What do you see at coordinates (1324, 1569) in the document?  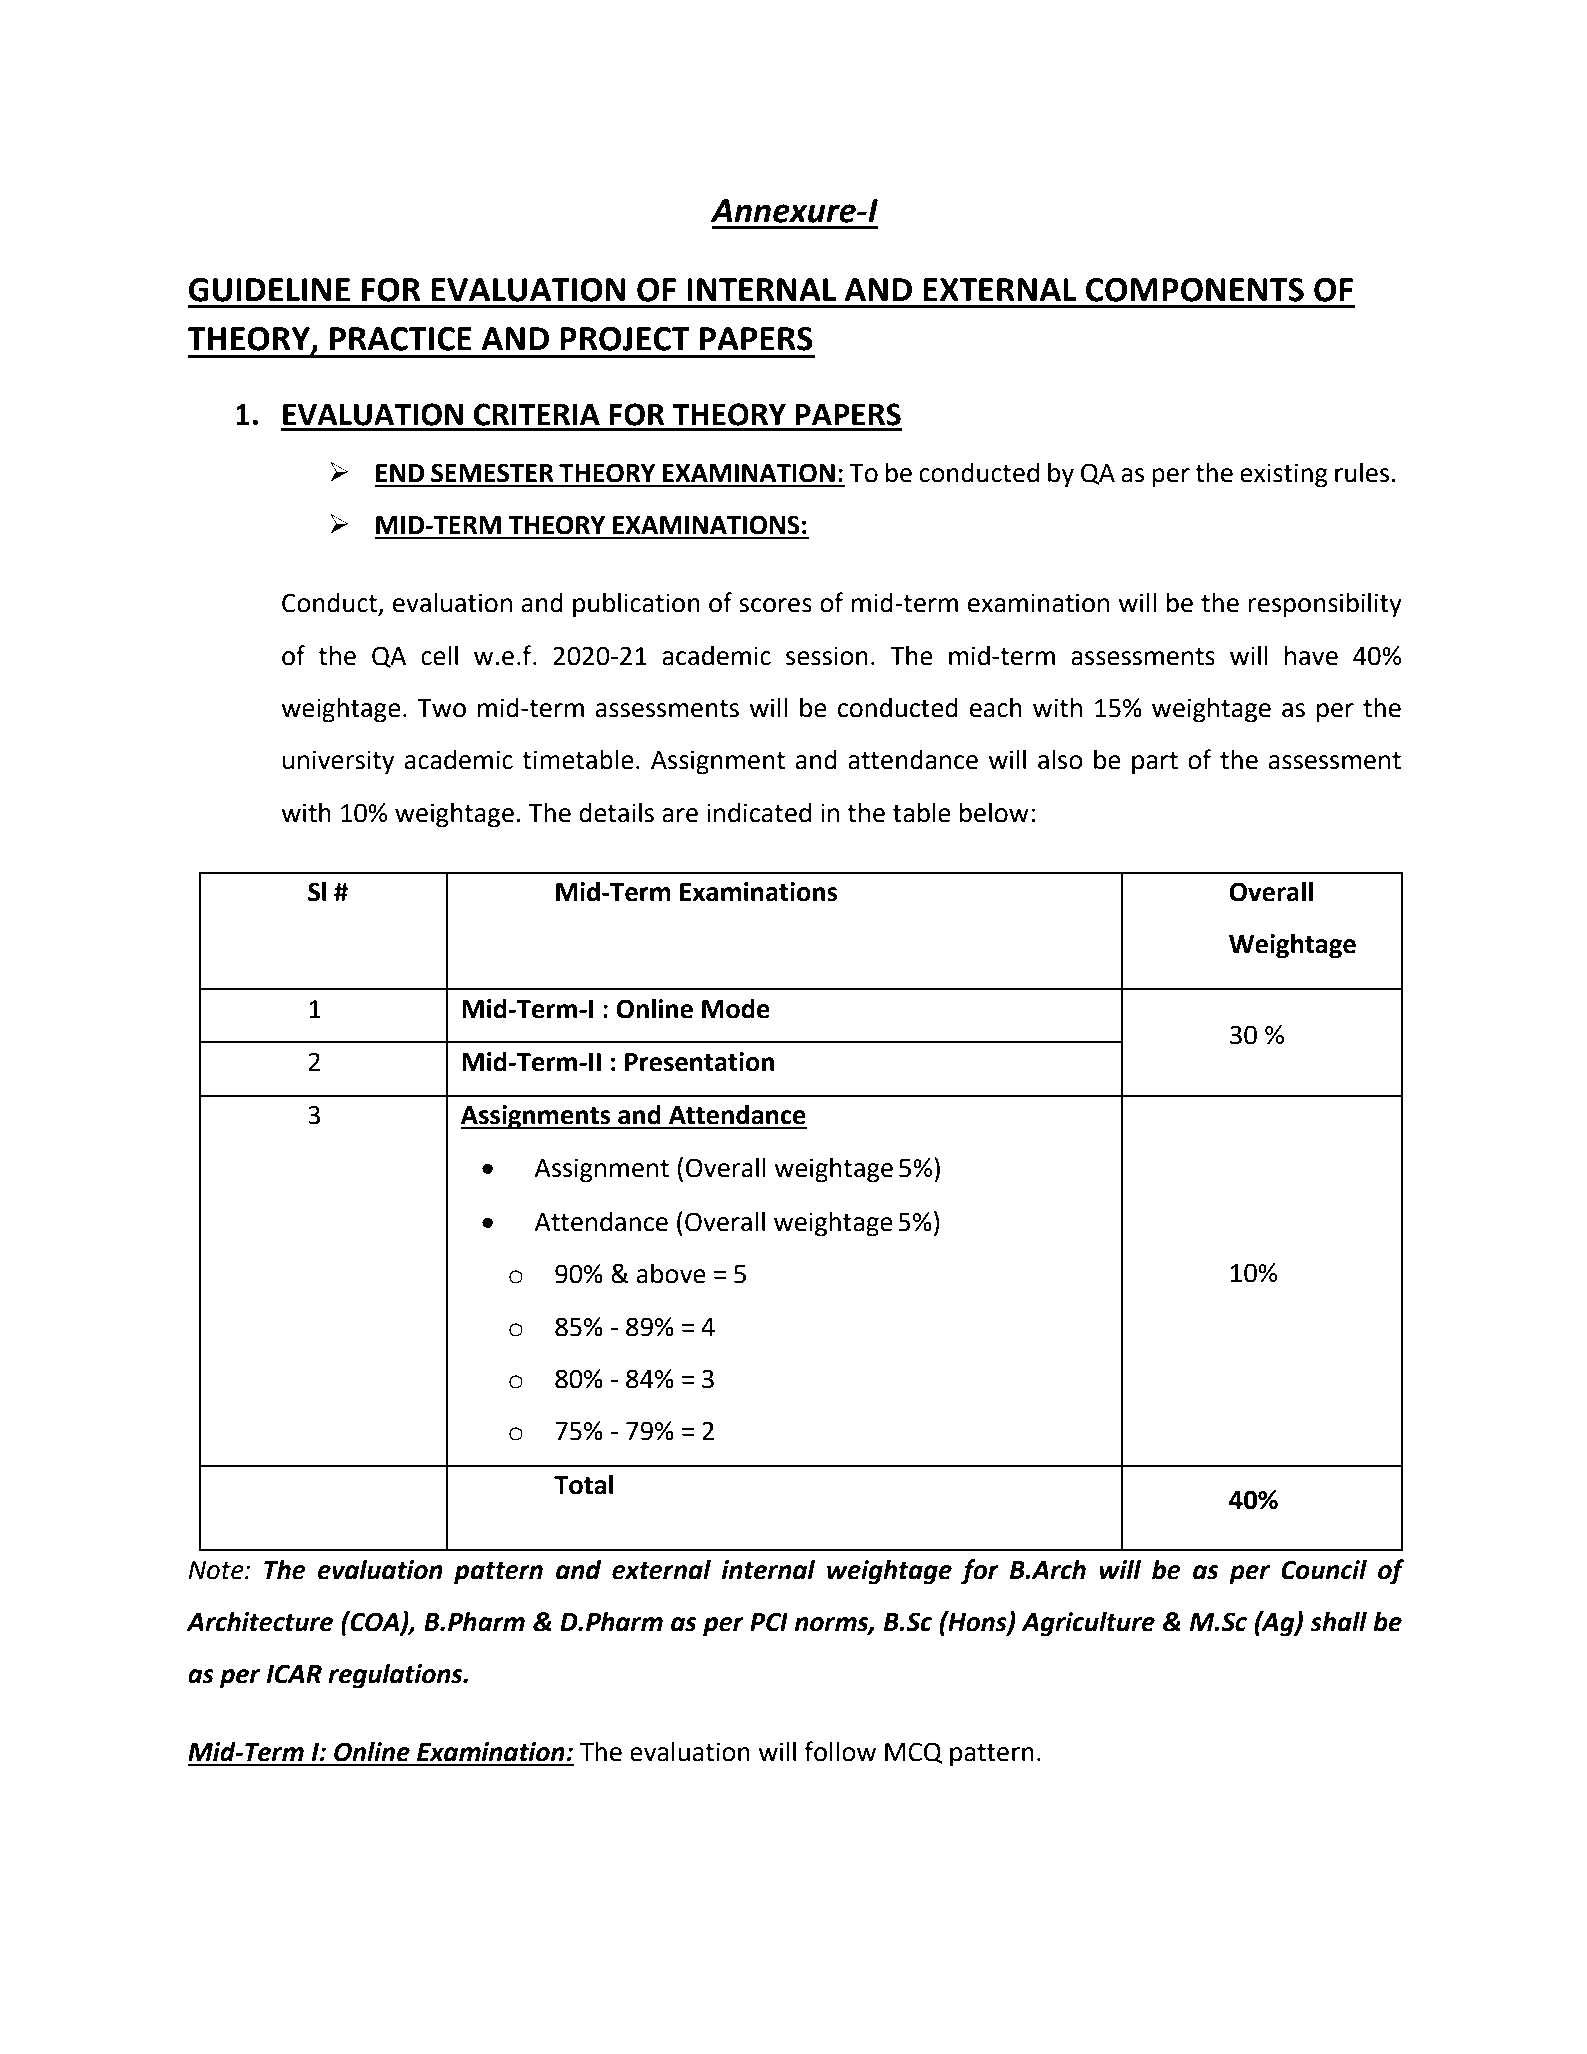 I see `Council` at bounding box center [1324, 1569].
